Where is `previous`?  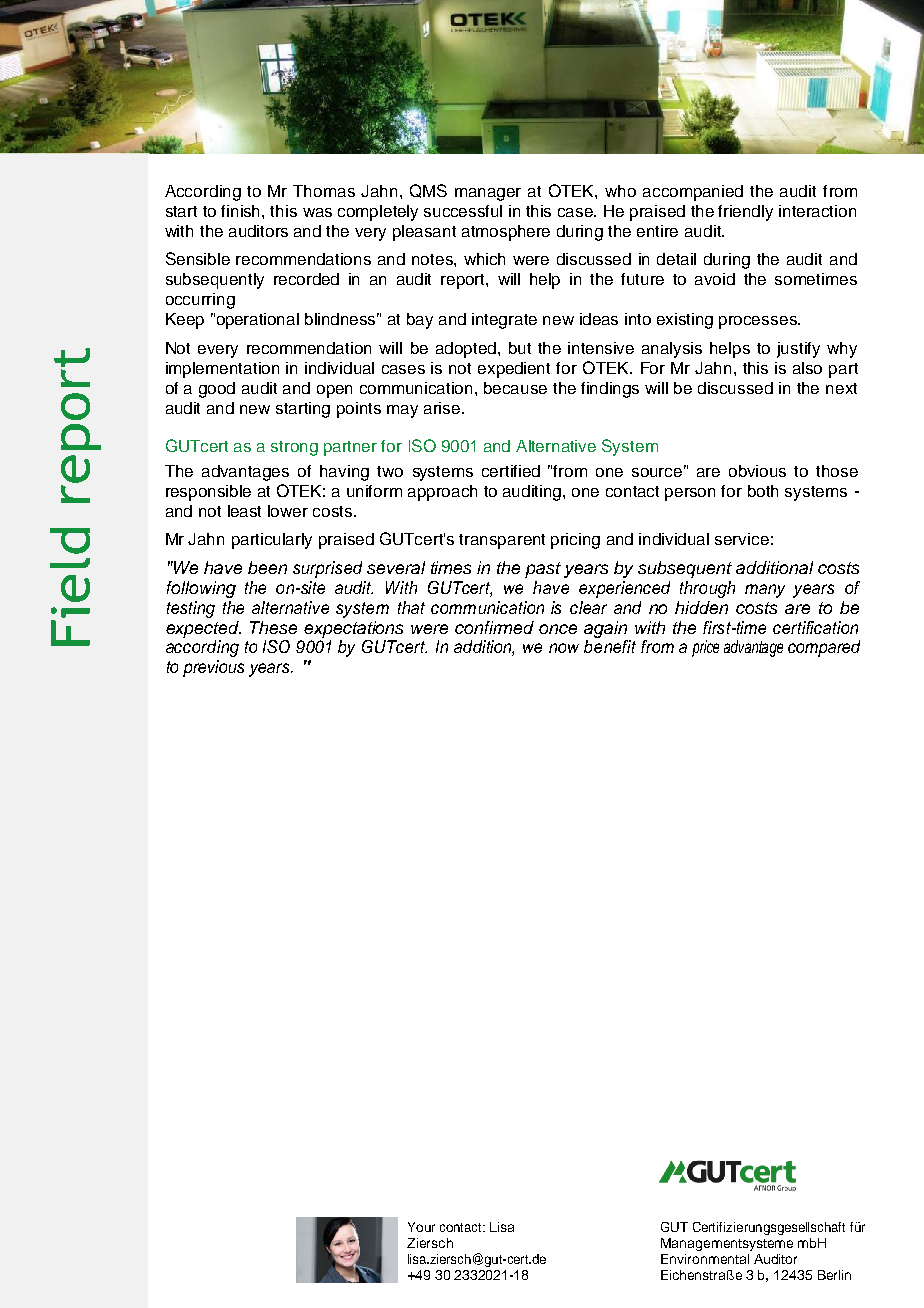
previous is located at coordinates (213, 668).
